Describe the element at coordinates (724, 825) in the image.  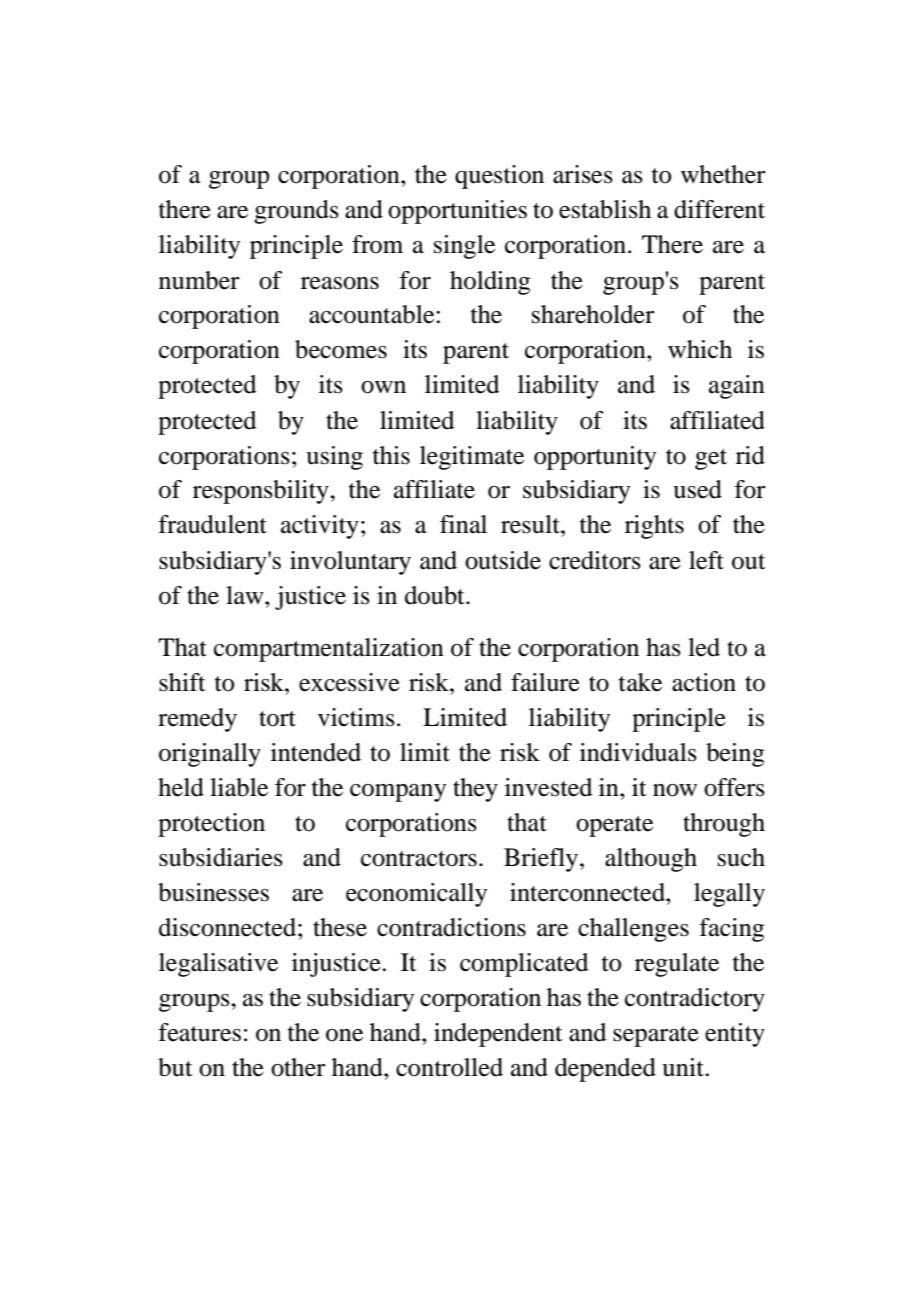
I see `through` at that location.
